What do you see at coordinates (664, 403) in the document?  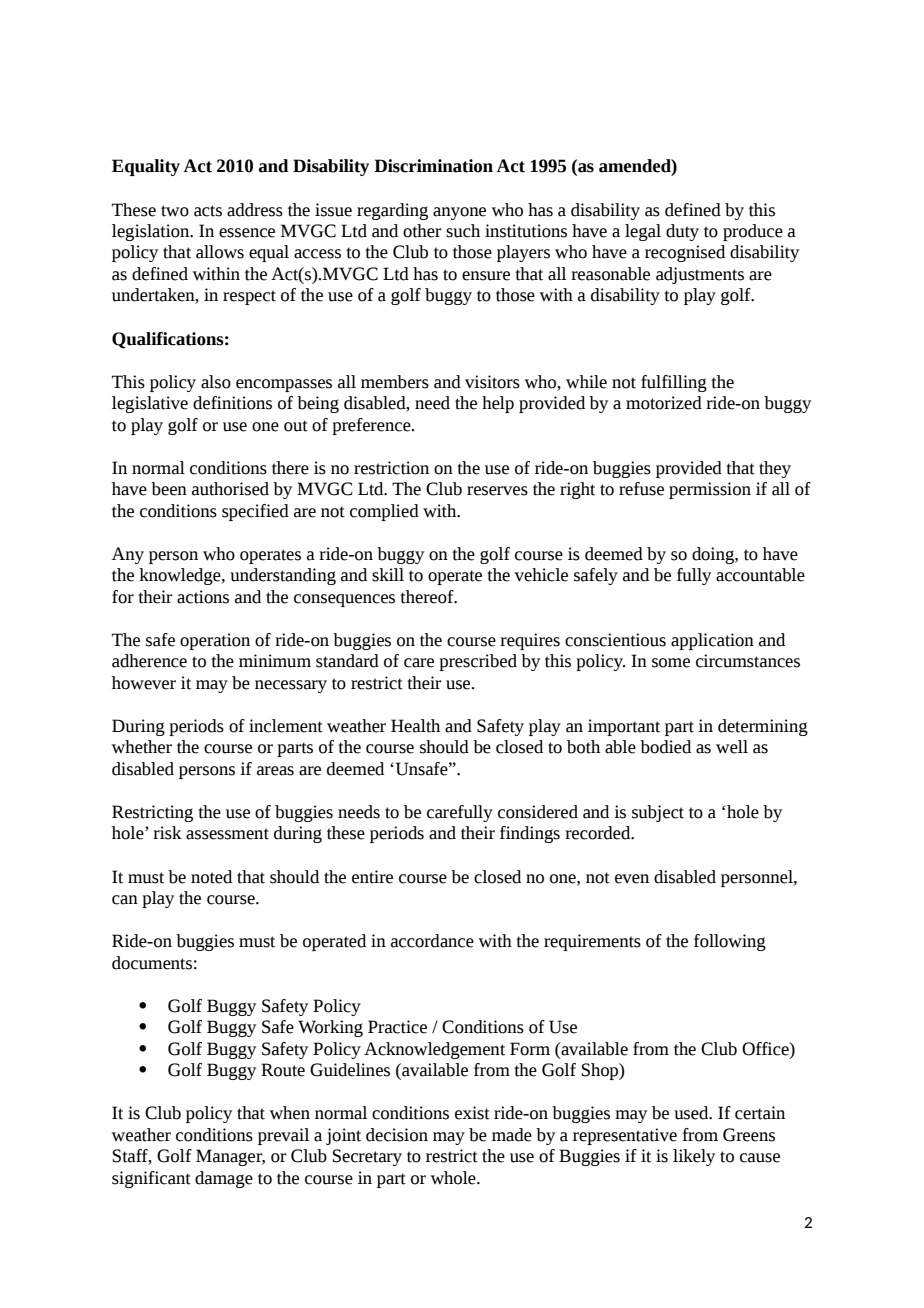 I see `motorized` at bounding box center [664, 403].
